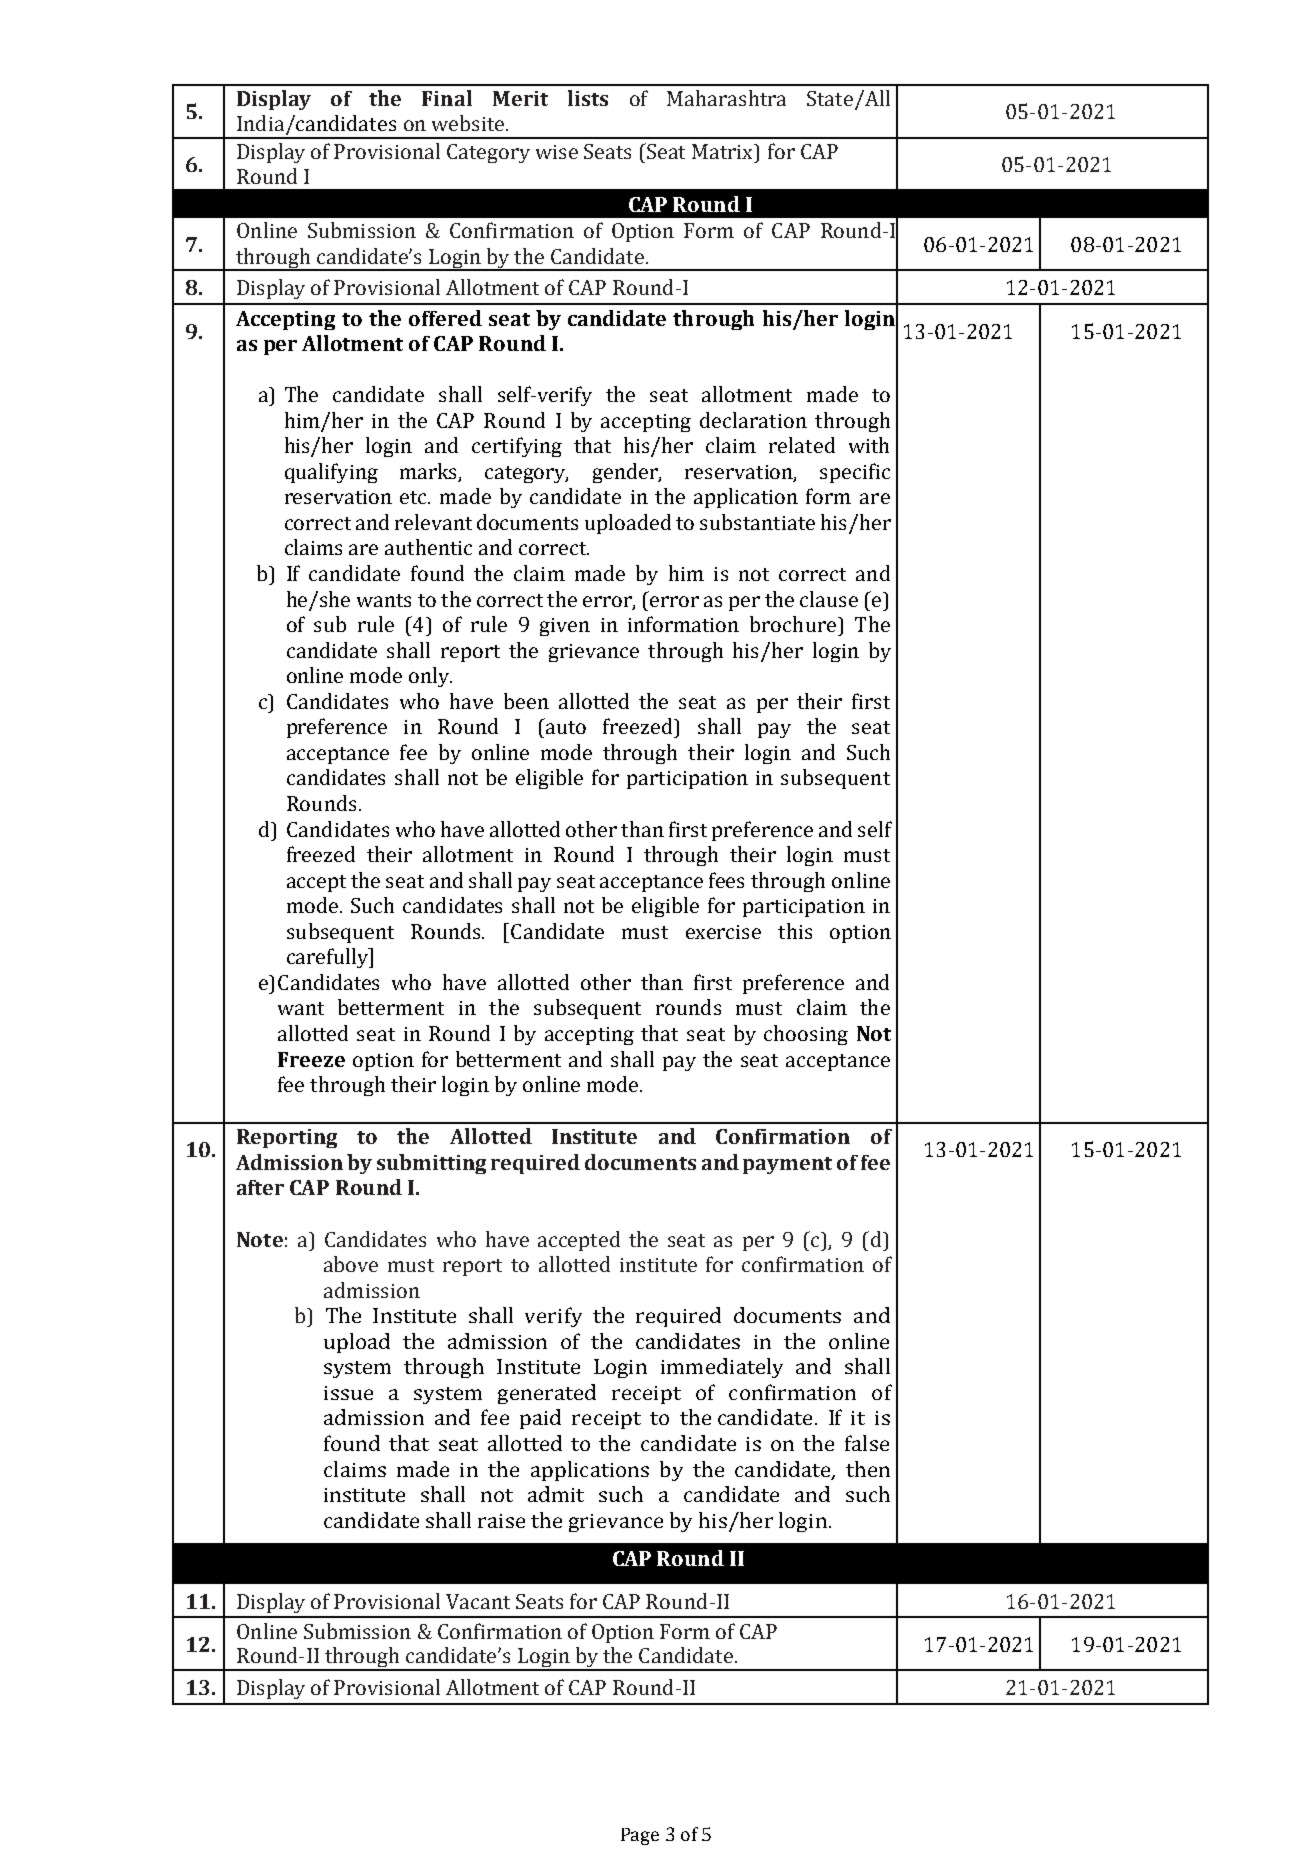 This image has width=1316, height=1863. Describe the element at coordinates (351, 1264) in the image. I see `above` at that location.
